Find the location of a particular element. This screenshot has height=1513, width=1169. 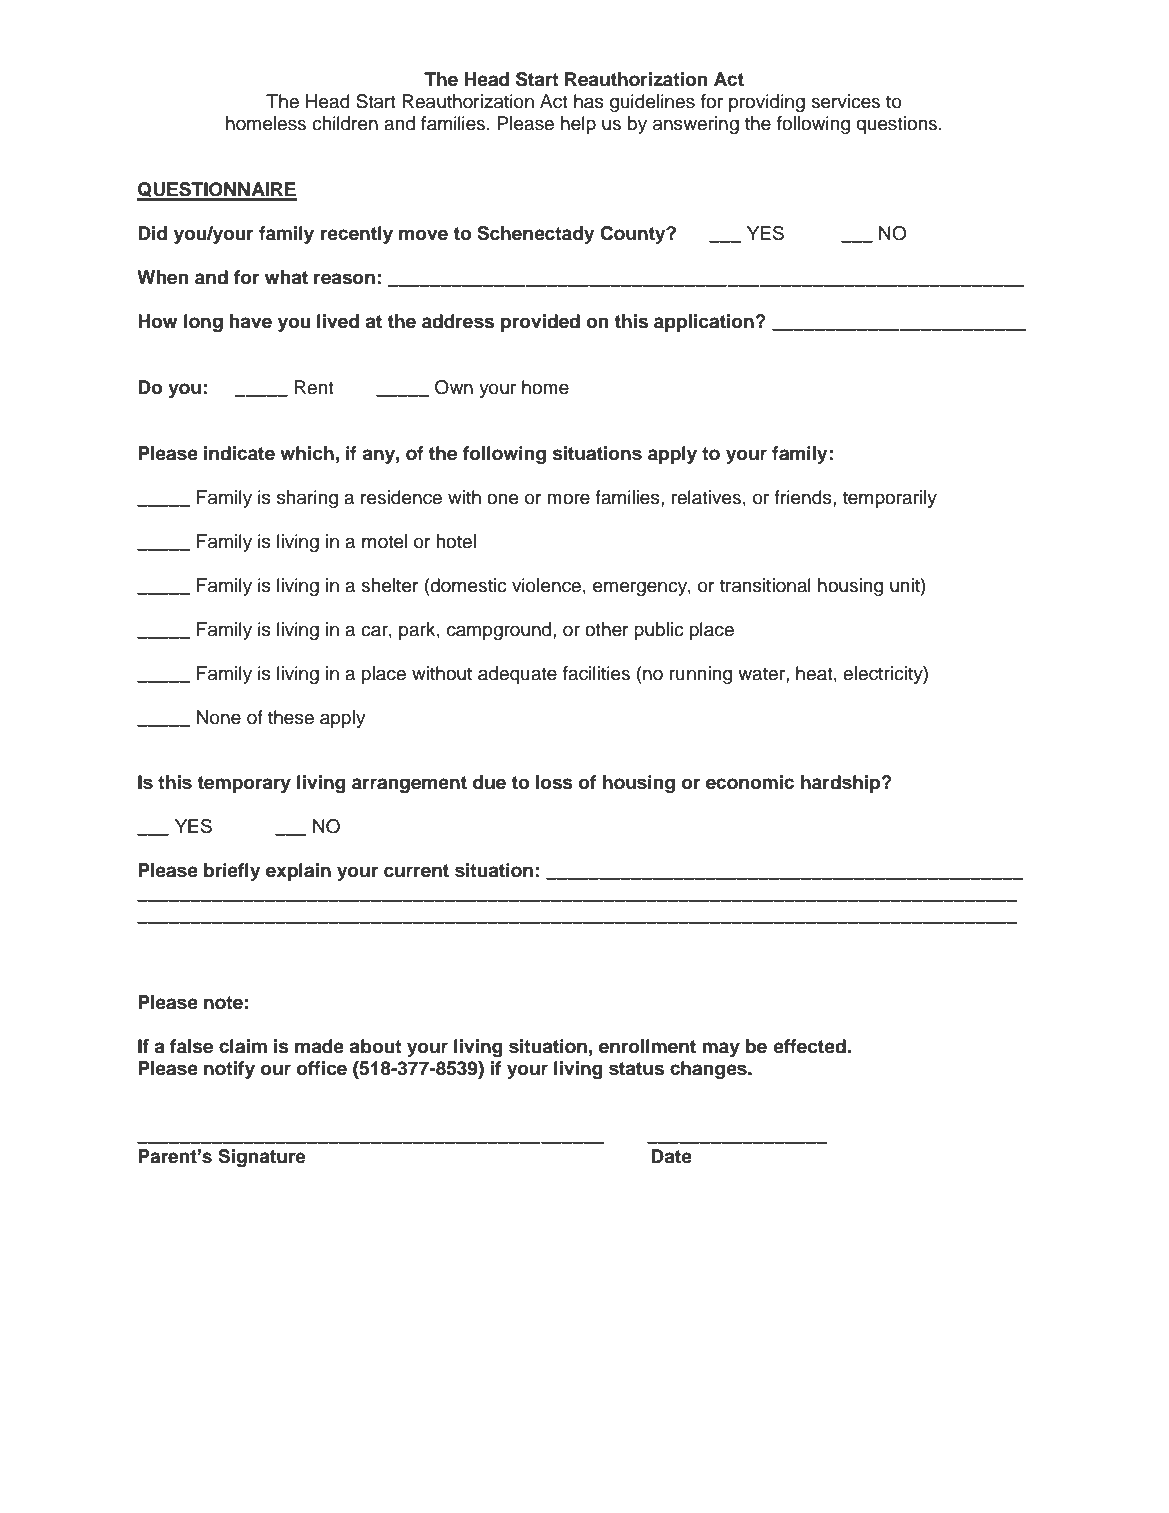

transitional is located at coordinates (765, 585).
